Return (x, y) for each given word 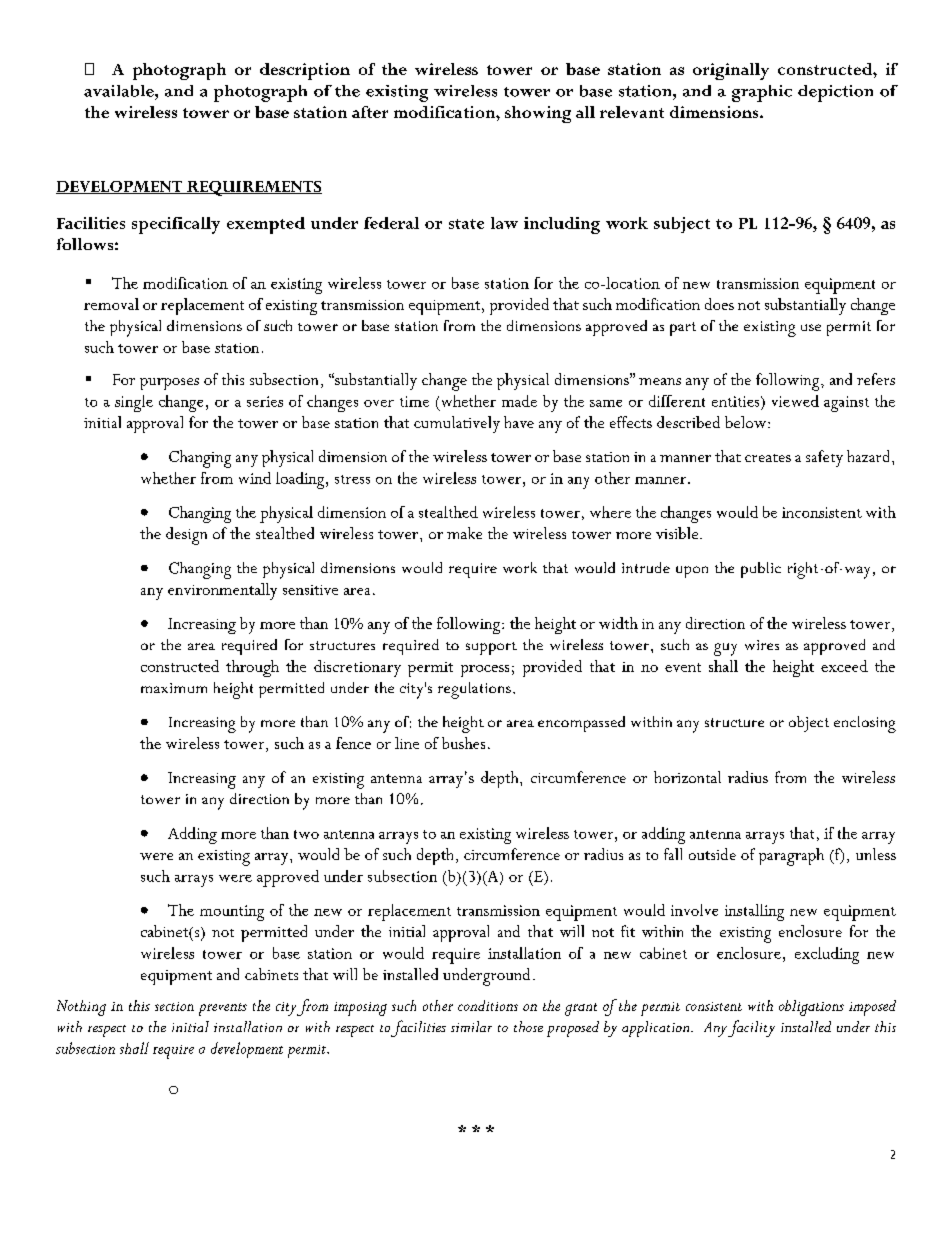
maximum (174, 688)
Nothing (81, 1008)
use (811, 327)
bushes (463, 743)
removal (111, 304)
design (186, 536)
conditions (488, 1005)
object (809, 724)
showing (538, 114)
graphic (762, 93)
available (120, 91)
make (464, 533)
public (761, 570)
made (519, 401)
